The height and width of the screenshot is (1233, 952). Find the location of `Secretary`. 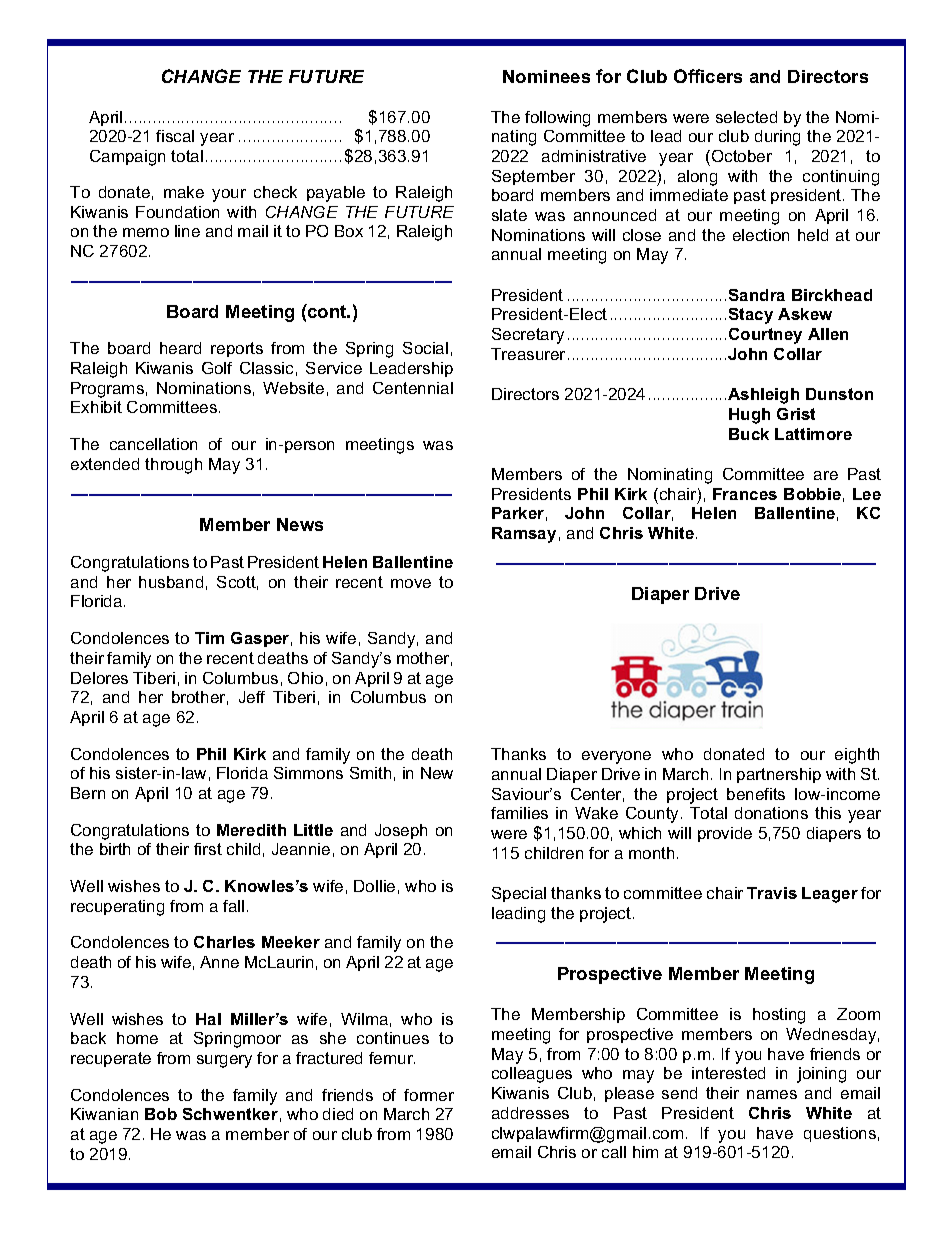

Secretary is located at coordinates (528, 336).
